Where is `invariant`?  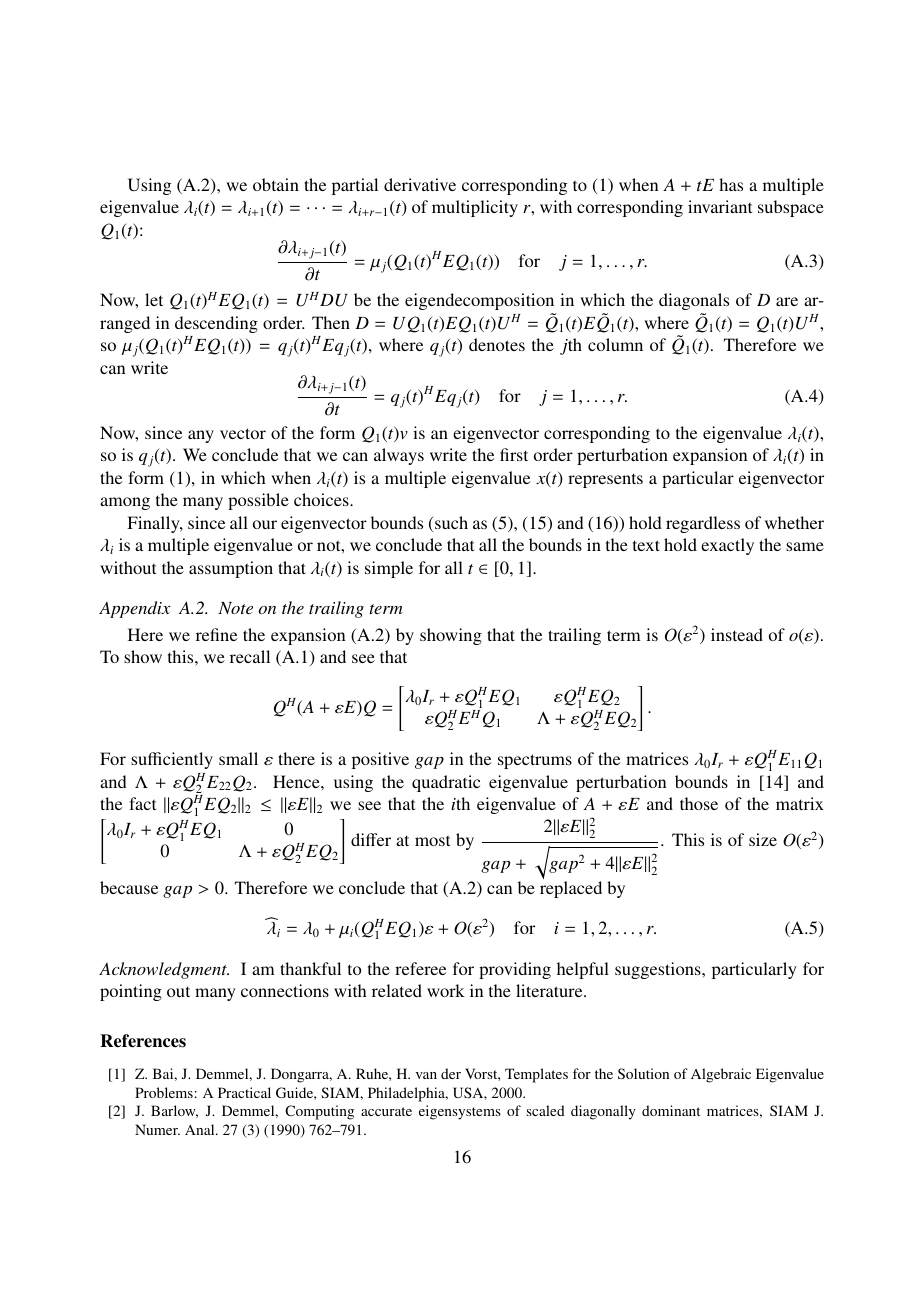 invariant is located at coordinates (720, 206).
